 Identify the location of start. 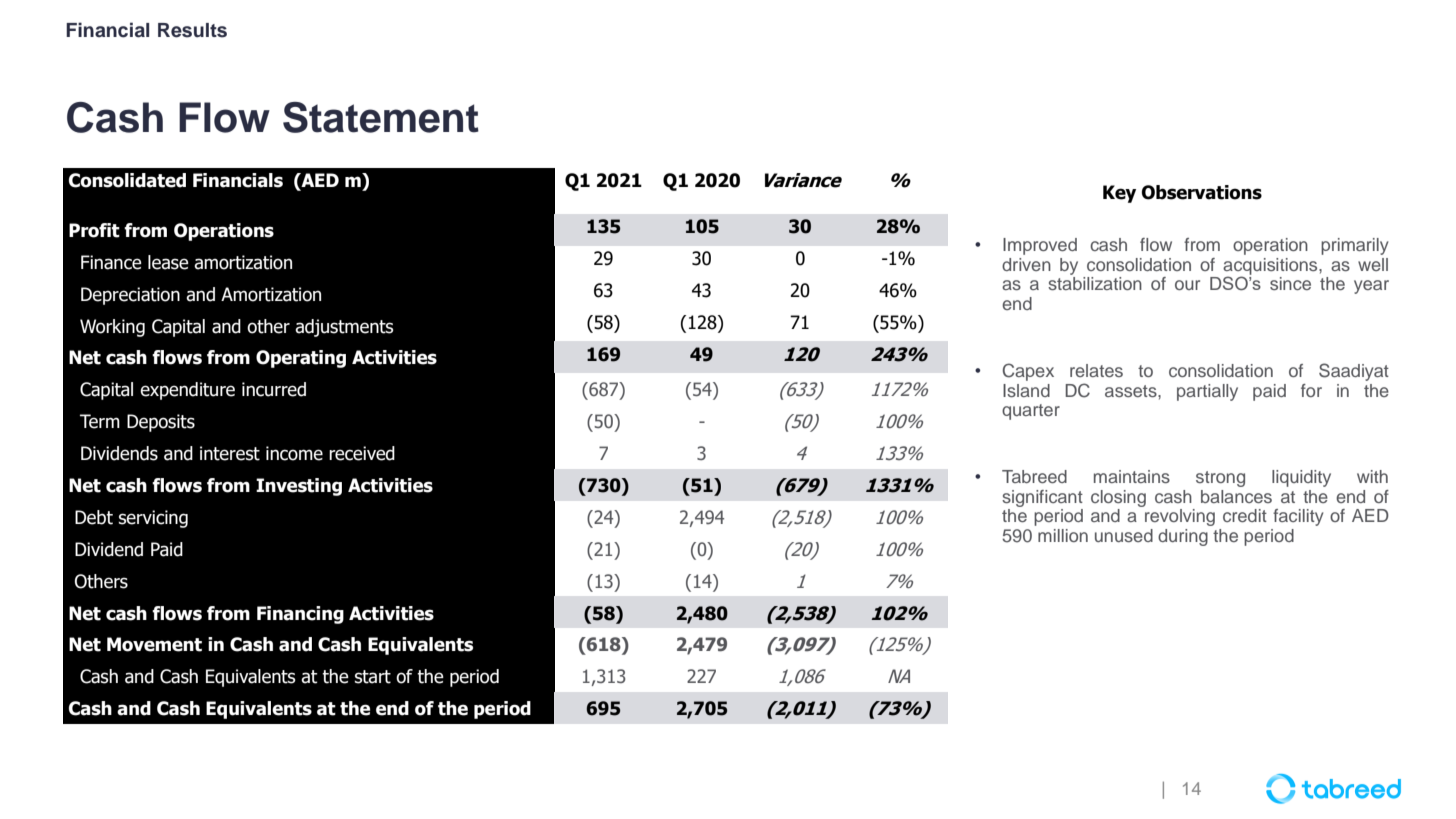
(372, 677).
